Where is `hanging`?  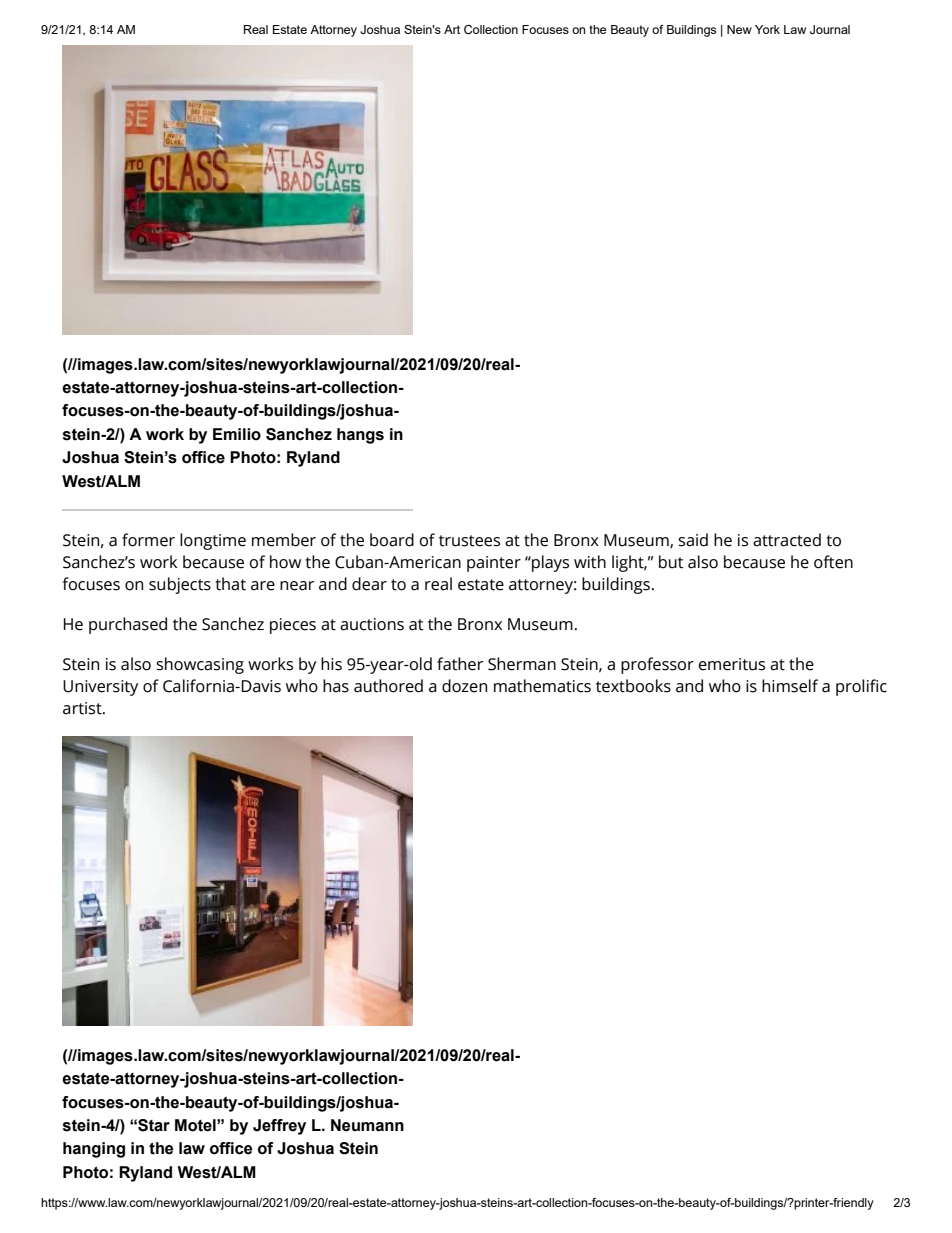
hanging is located at coordinates (94, 1150).
